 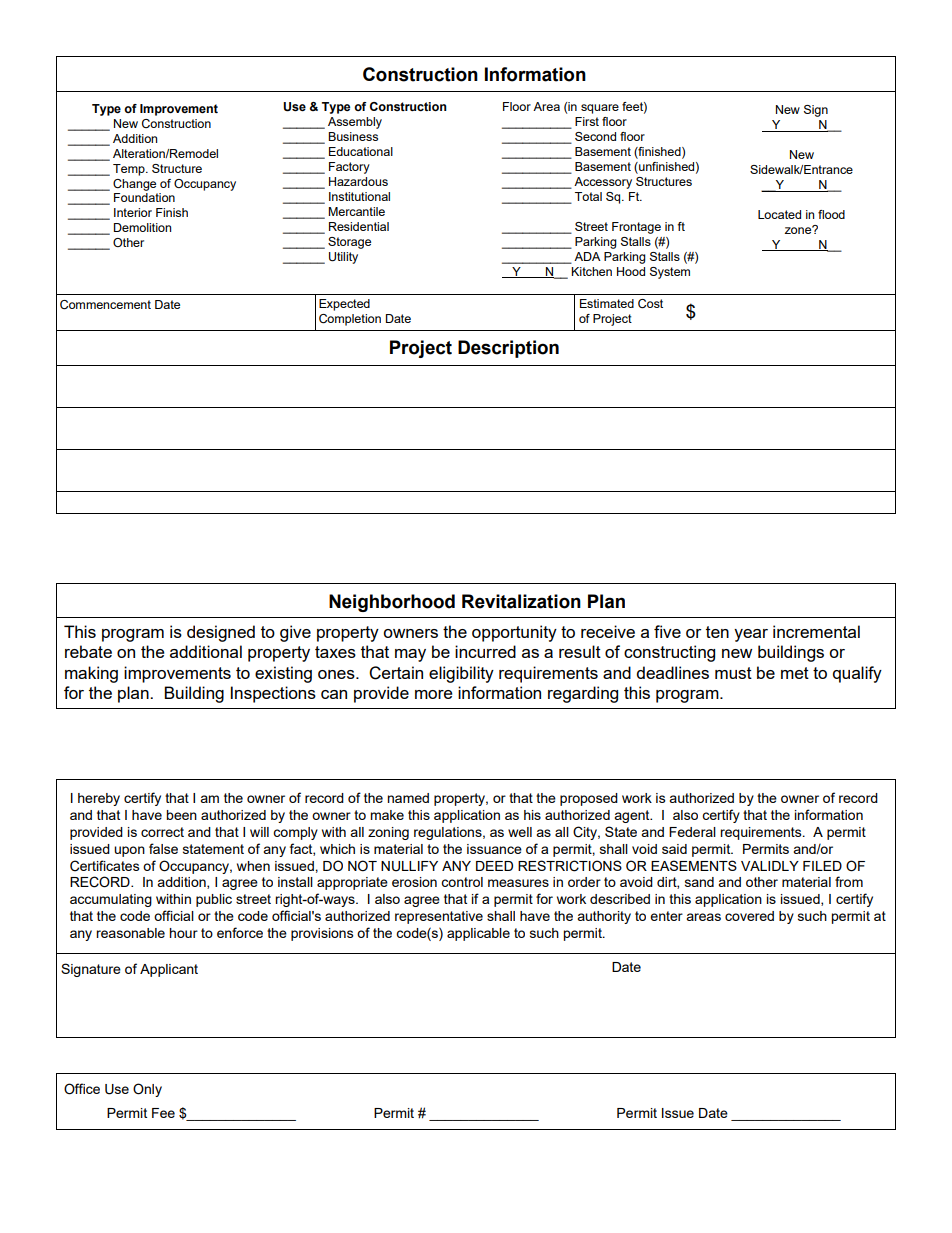 What do you see at coordinates (494, 849) in the screenshot?
I see `issuance` at bounding box center [494, 849].
